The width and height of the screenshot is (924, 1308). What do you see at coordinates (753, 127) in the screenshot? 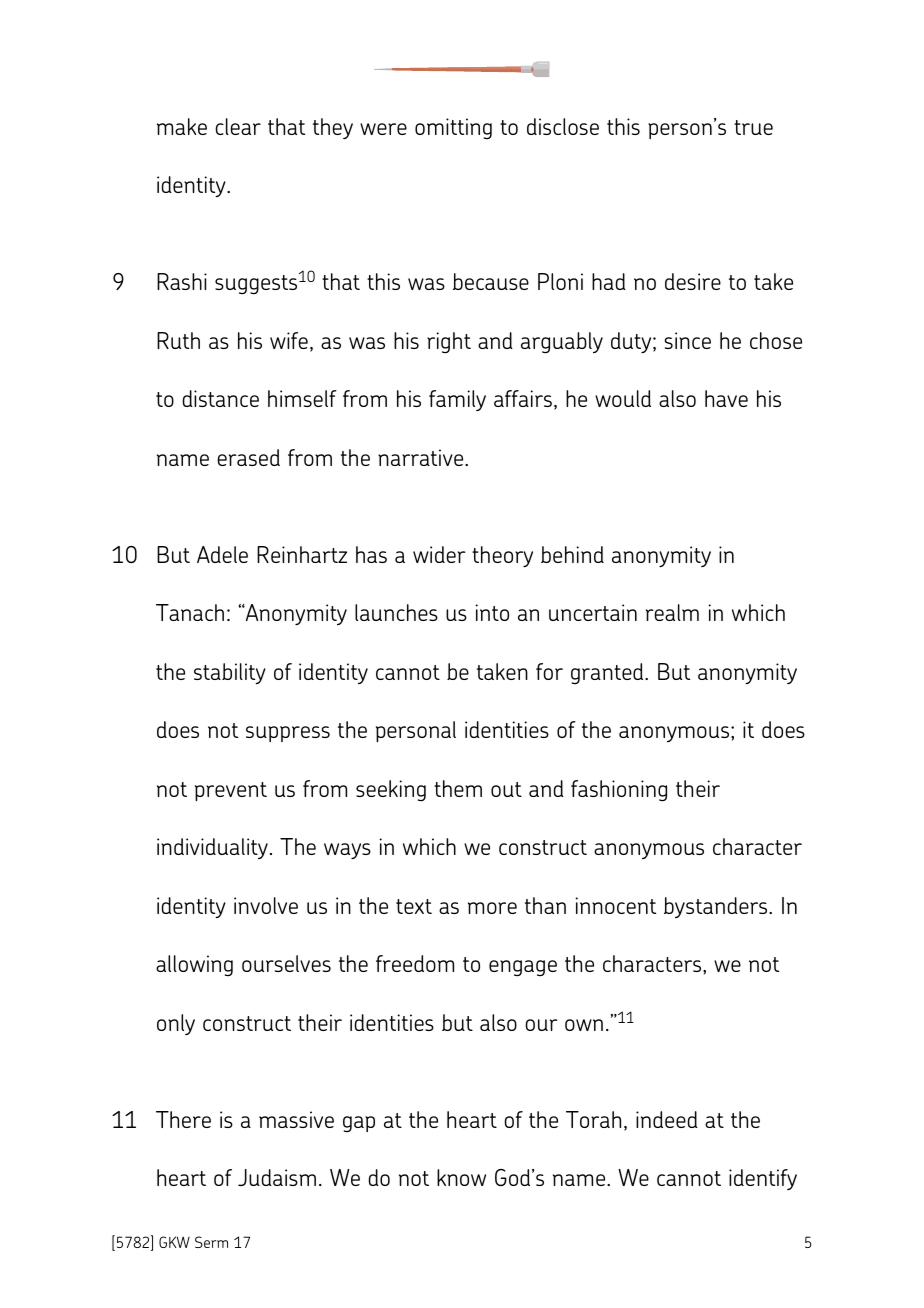
I see `true` at bounding box center [753, 127].
